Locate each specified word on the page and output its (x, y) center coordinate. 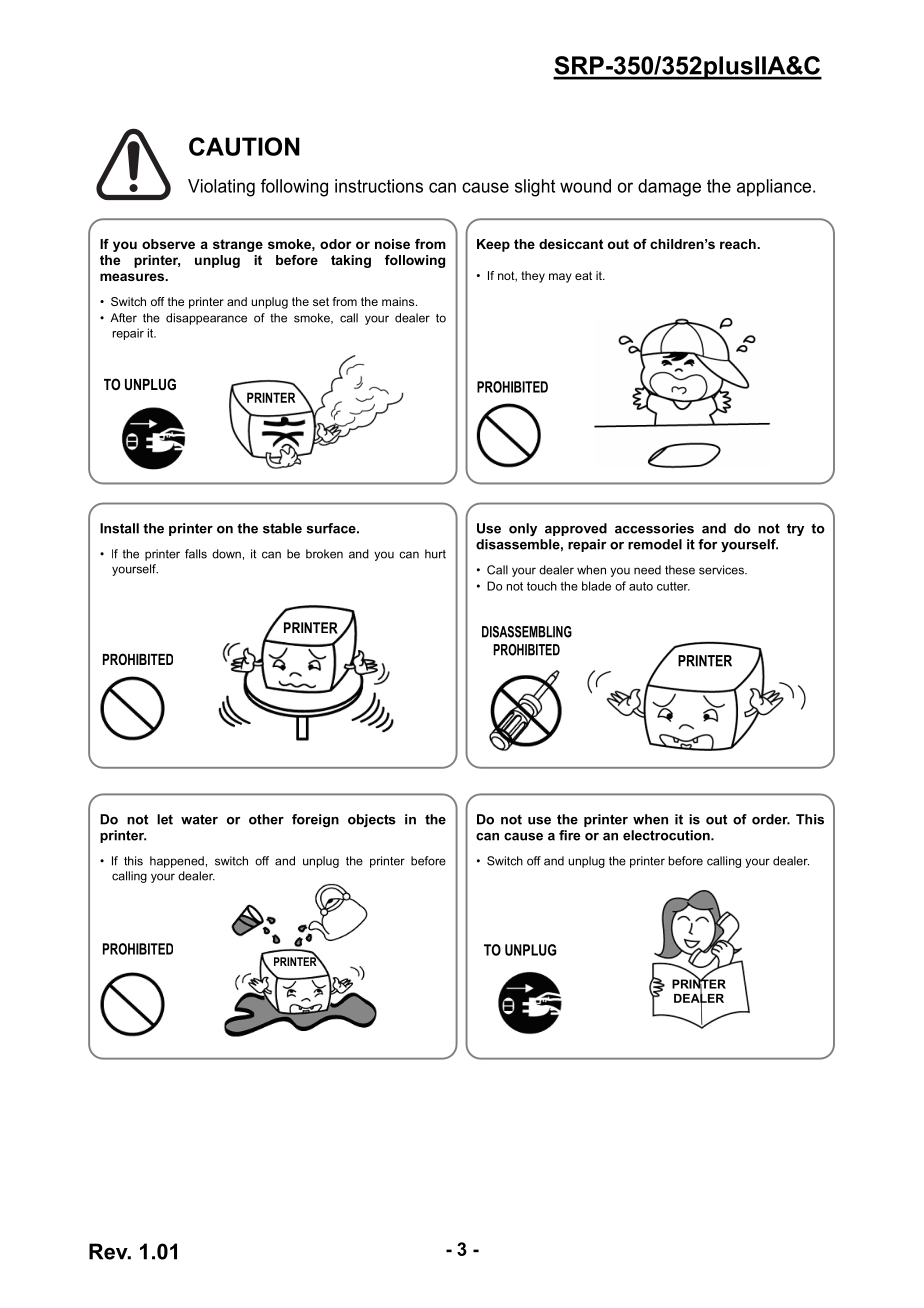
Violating (221, 188)
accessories (654, 528)
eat (583, 275)
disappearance (206, 319)
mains (399, 301)
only (523, 529)
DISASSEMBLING (527, 632)
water (199, 819)
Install (119, 528)
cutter (673, 586)
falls (196, 554)
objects (372, 820)
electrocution (667, 835)
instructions (379, 186)
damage (669, 188)
